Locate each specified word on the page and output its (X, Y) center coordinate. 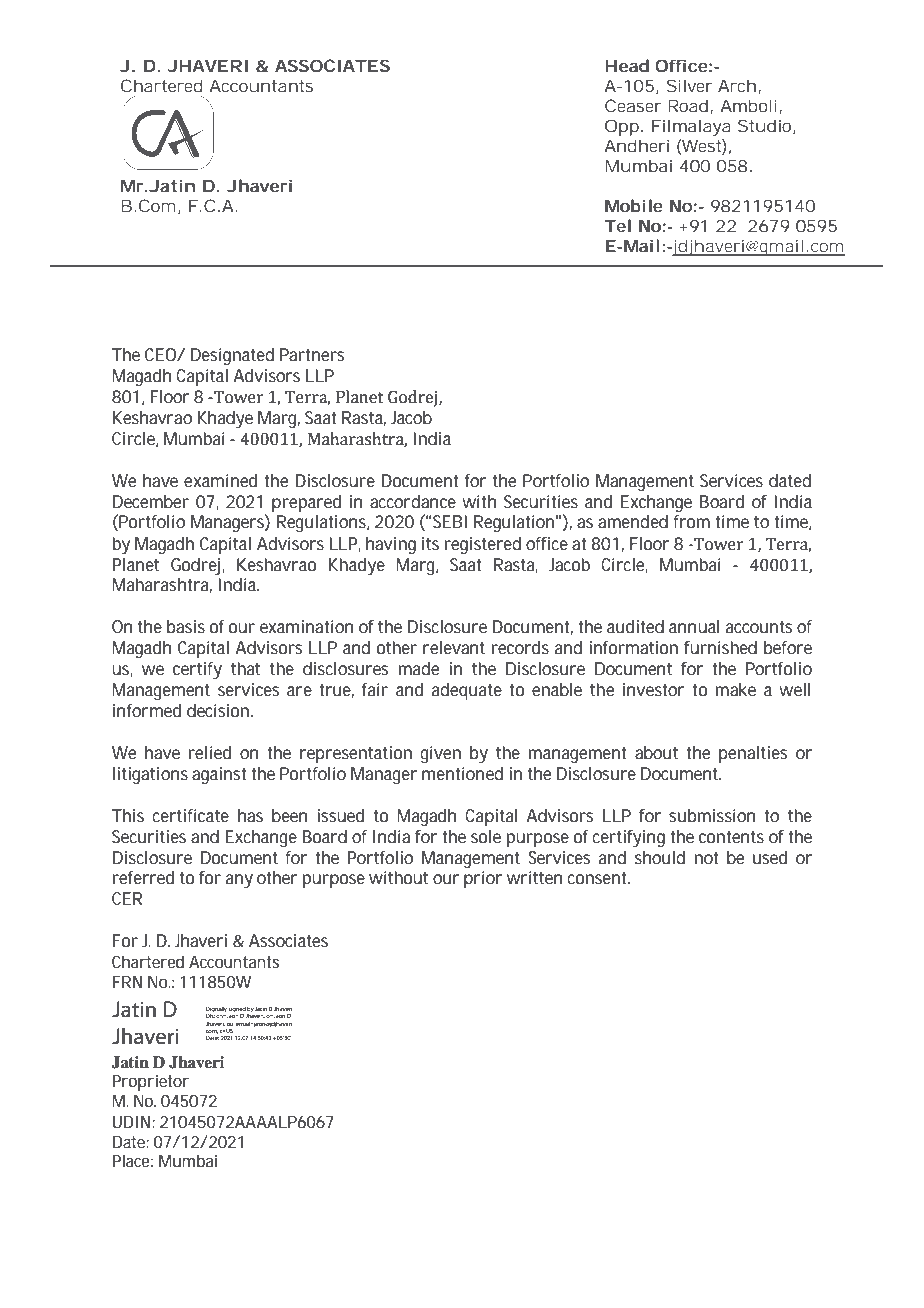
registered (483, 545)
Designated (232, 356)
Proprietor (151, 1082)
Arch (737, 85)
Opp (622, 127)
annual (694, 626)
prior (483, 879)
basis (186, 626)
